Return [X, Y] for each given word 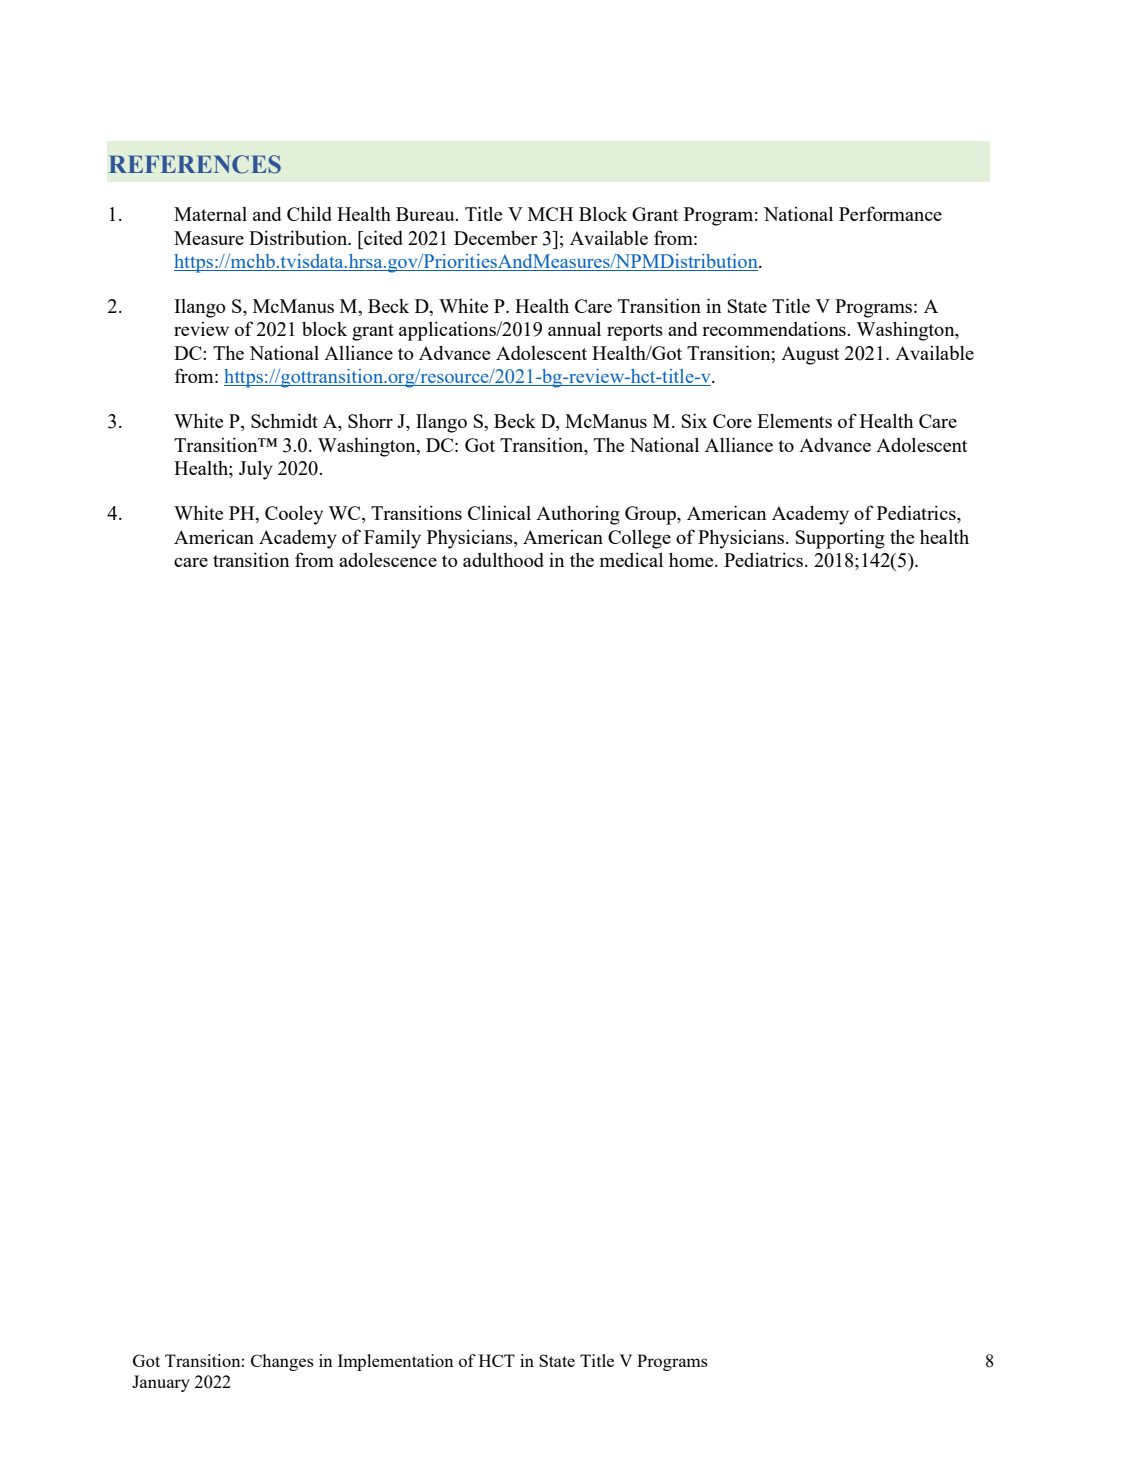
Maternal [210, 214]
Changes [282, 1362]
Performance [890, 213]
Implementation [395, 1362]
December [496, 238]
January [161, 1383]
